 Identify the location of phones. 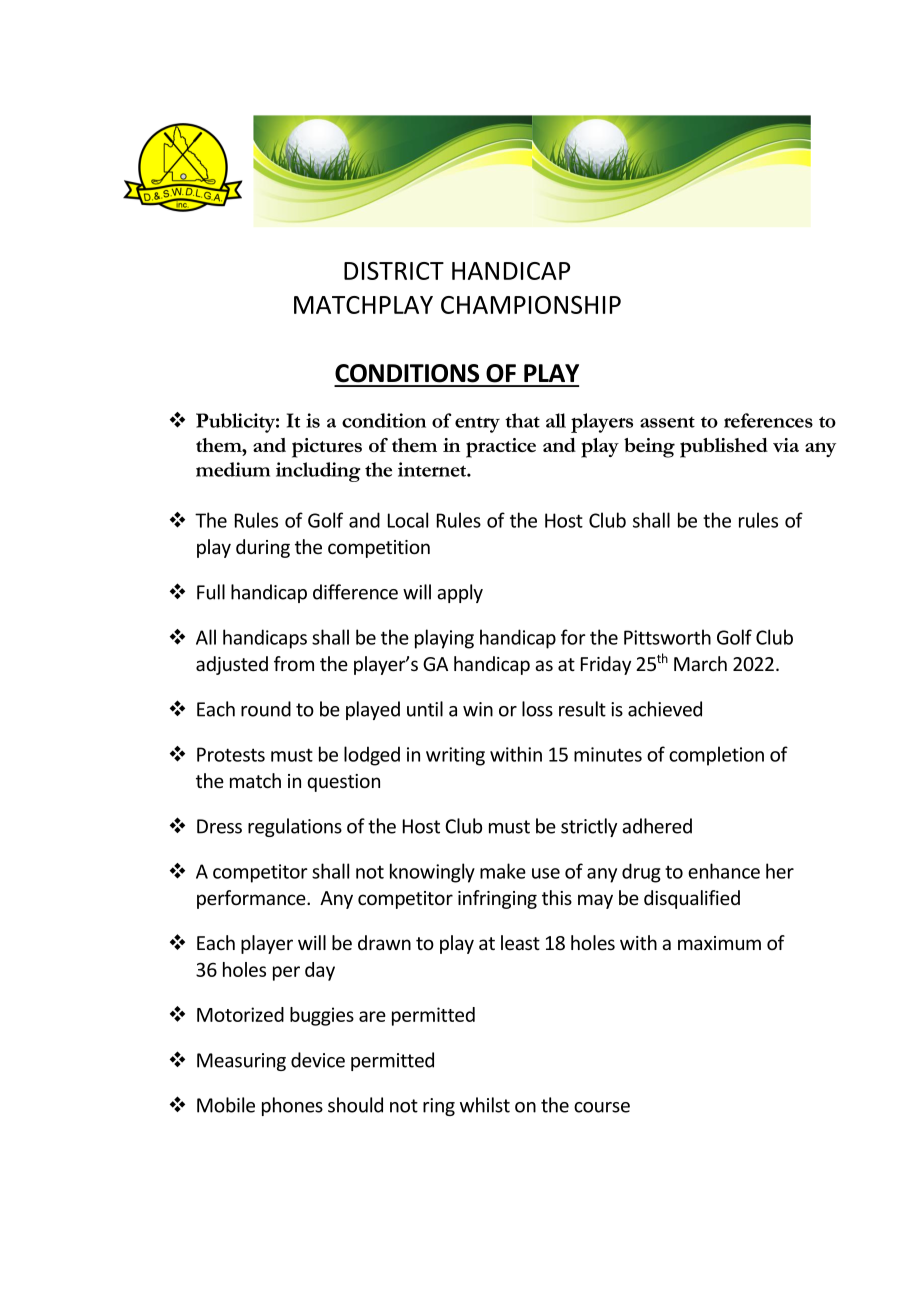
(292, 1106).
